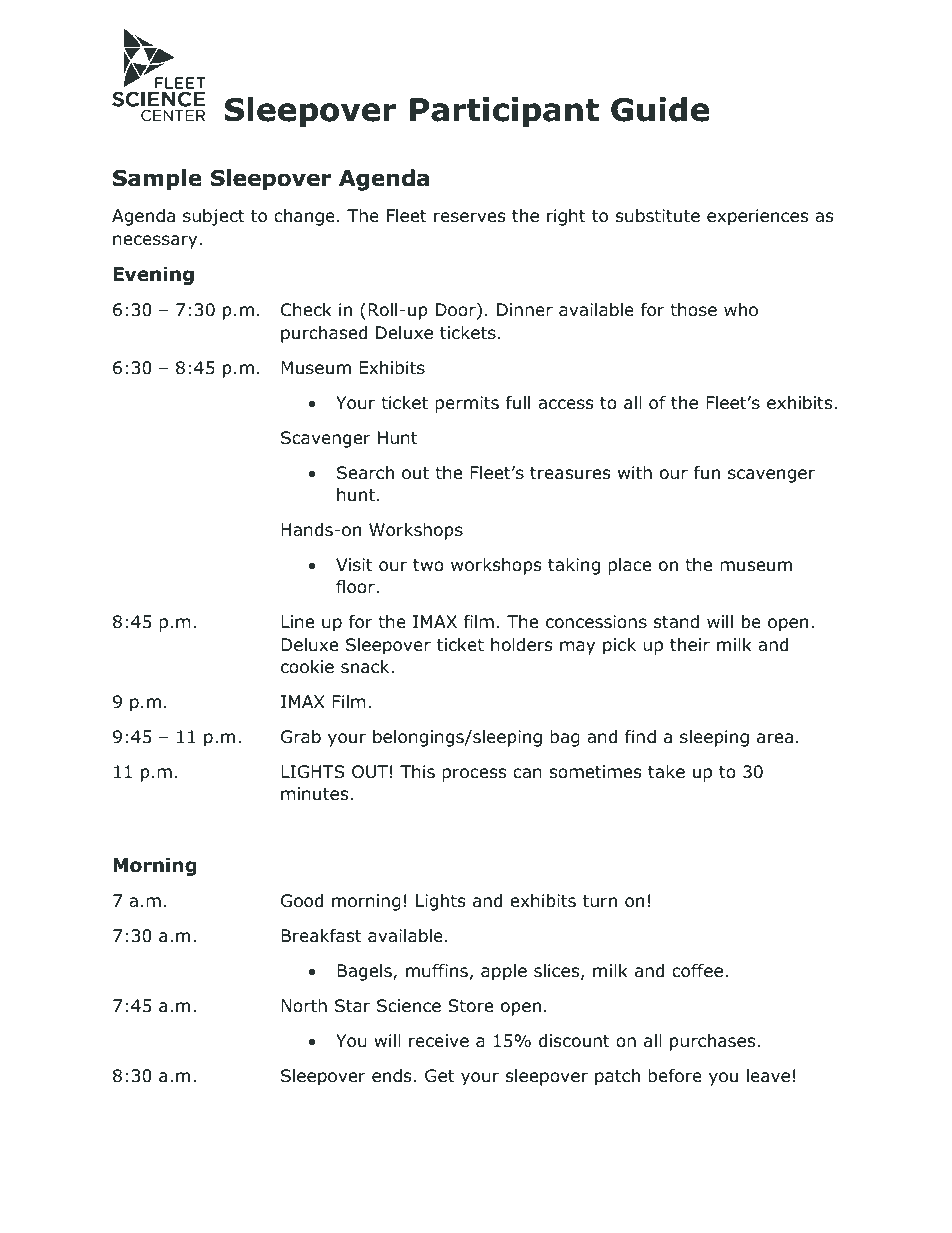  I want to click on Sample, so click(157, 180).
